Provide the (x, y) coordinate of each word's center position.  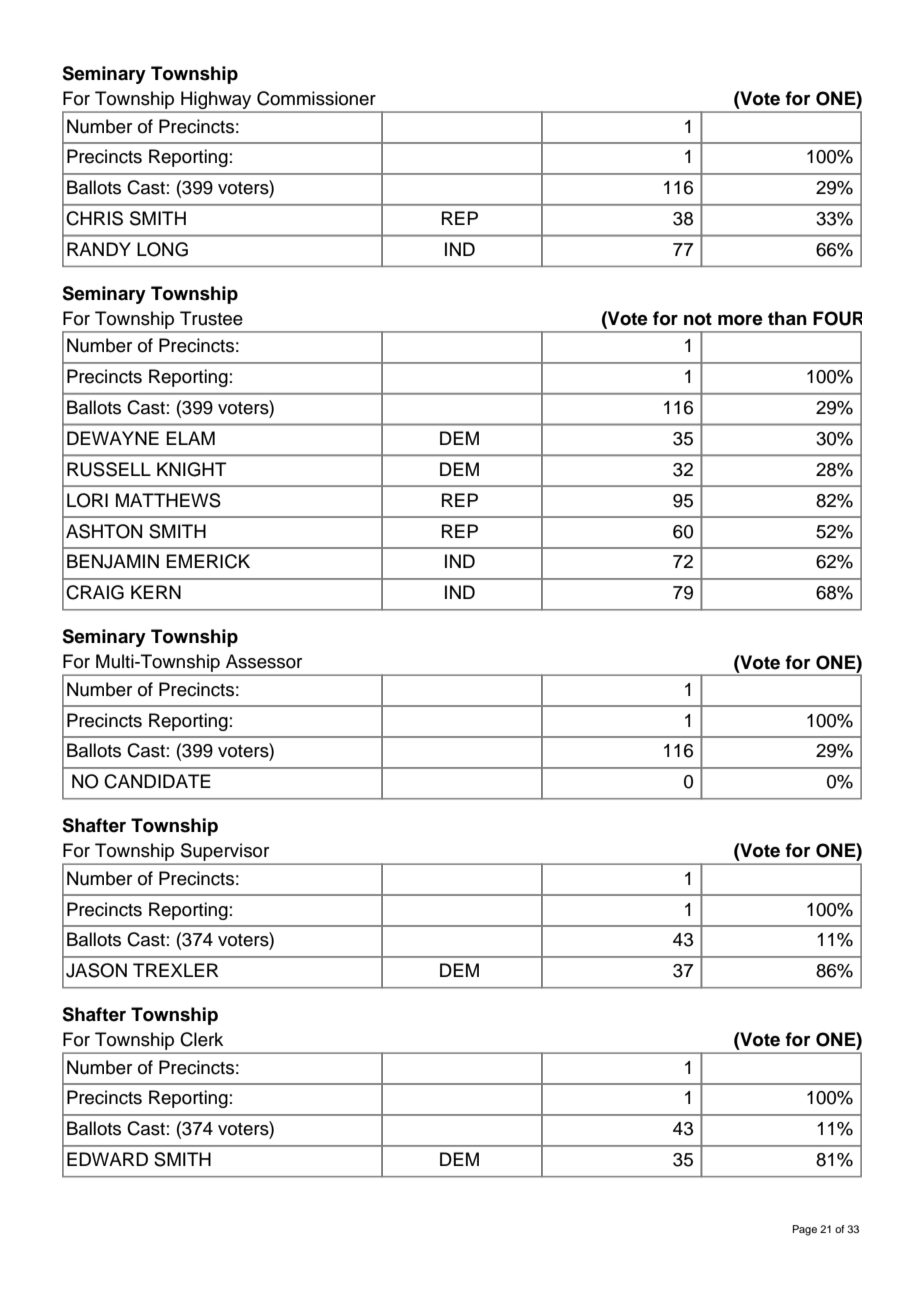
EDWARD (107, 1159)
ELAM (190, 438)
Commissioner (316, 98)
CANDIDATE (157, 781)
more (740, 320)
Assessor (264, 661)
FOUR (837, 318)
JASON (96, 970)
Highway (216, 100)
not (698, 319)
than (787, 318)
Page (805, 1230)
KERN (156, 592)
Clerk (201, 1039)
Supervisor (225, 852)
